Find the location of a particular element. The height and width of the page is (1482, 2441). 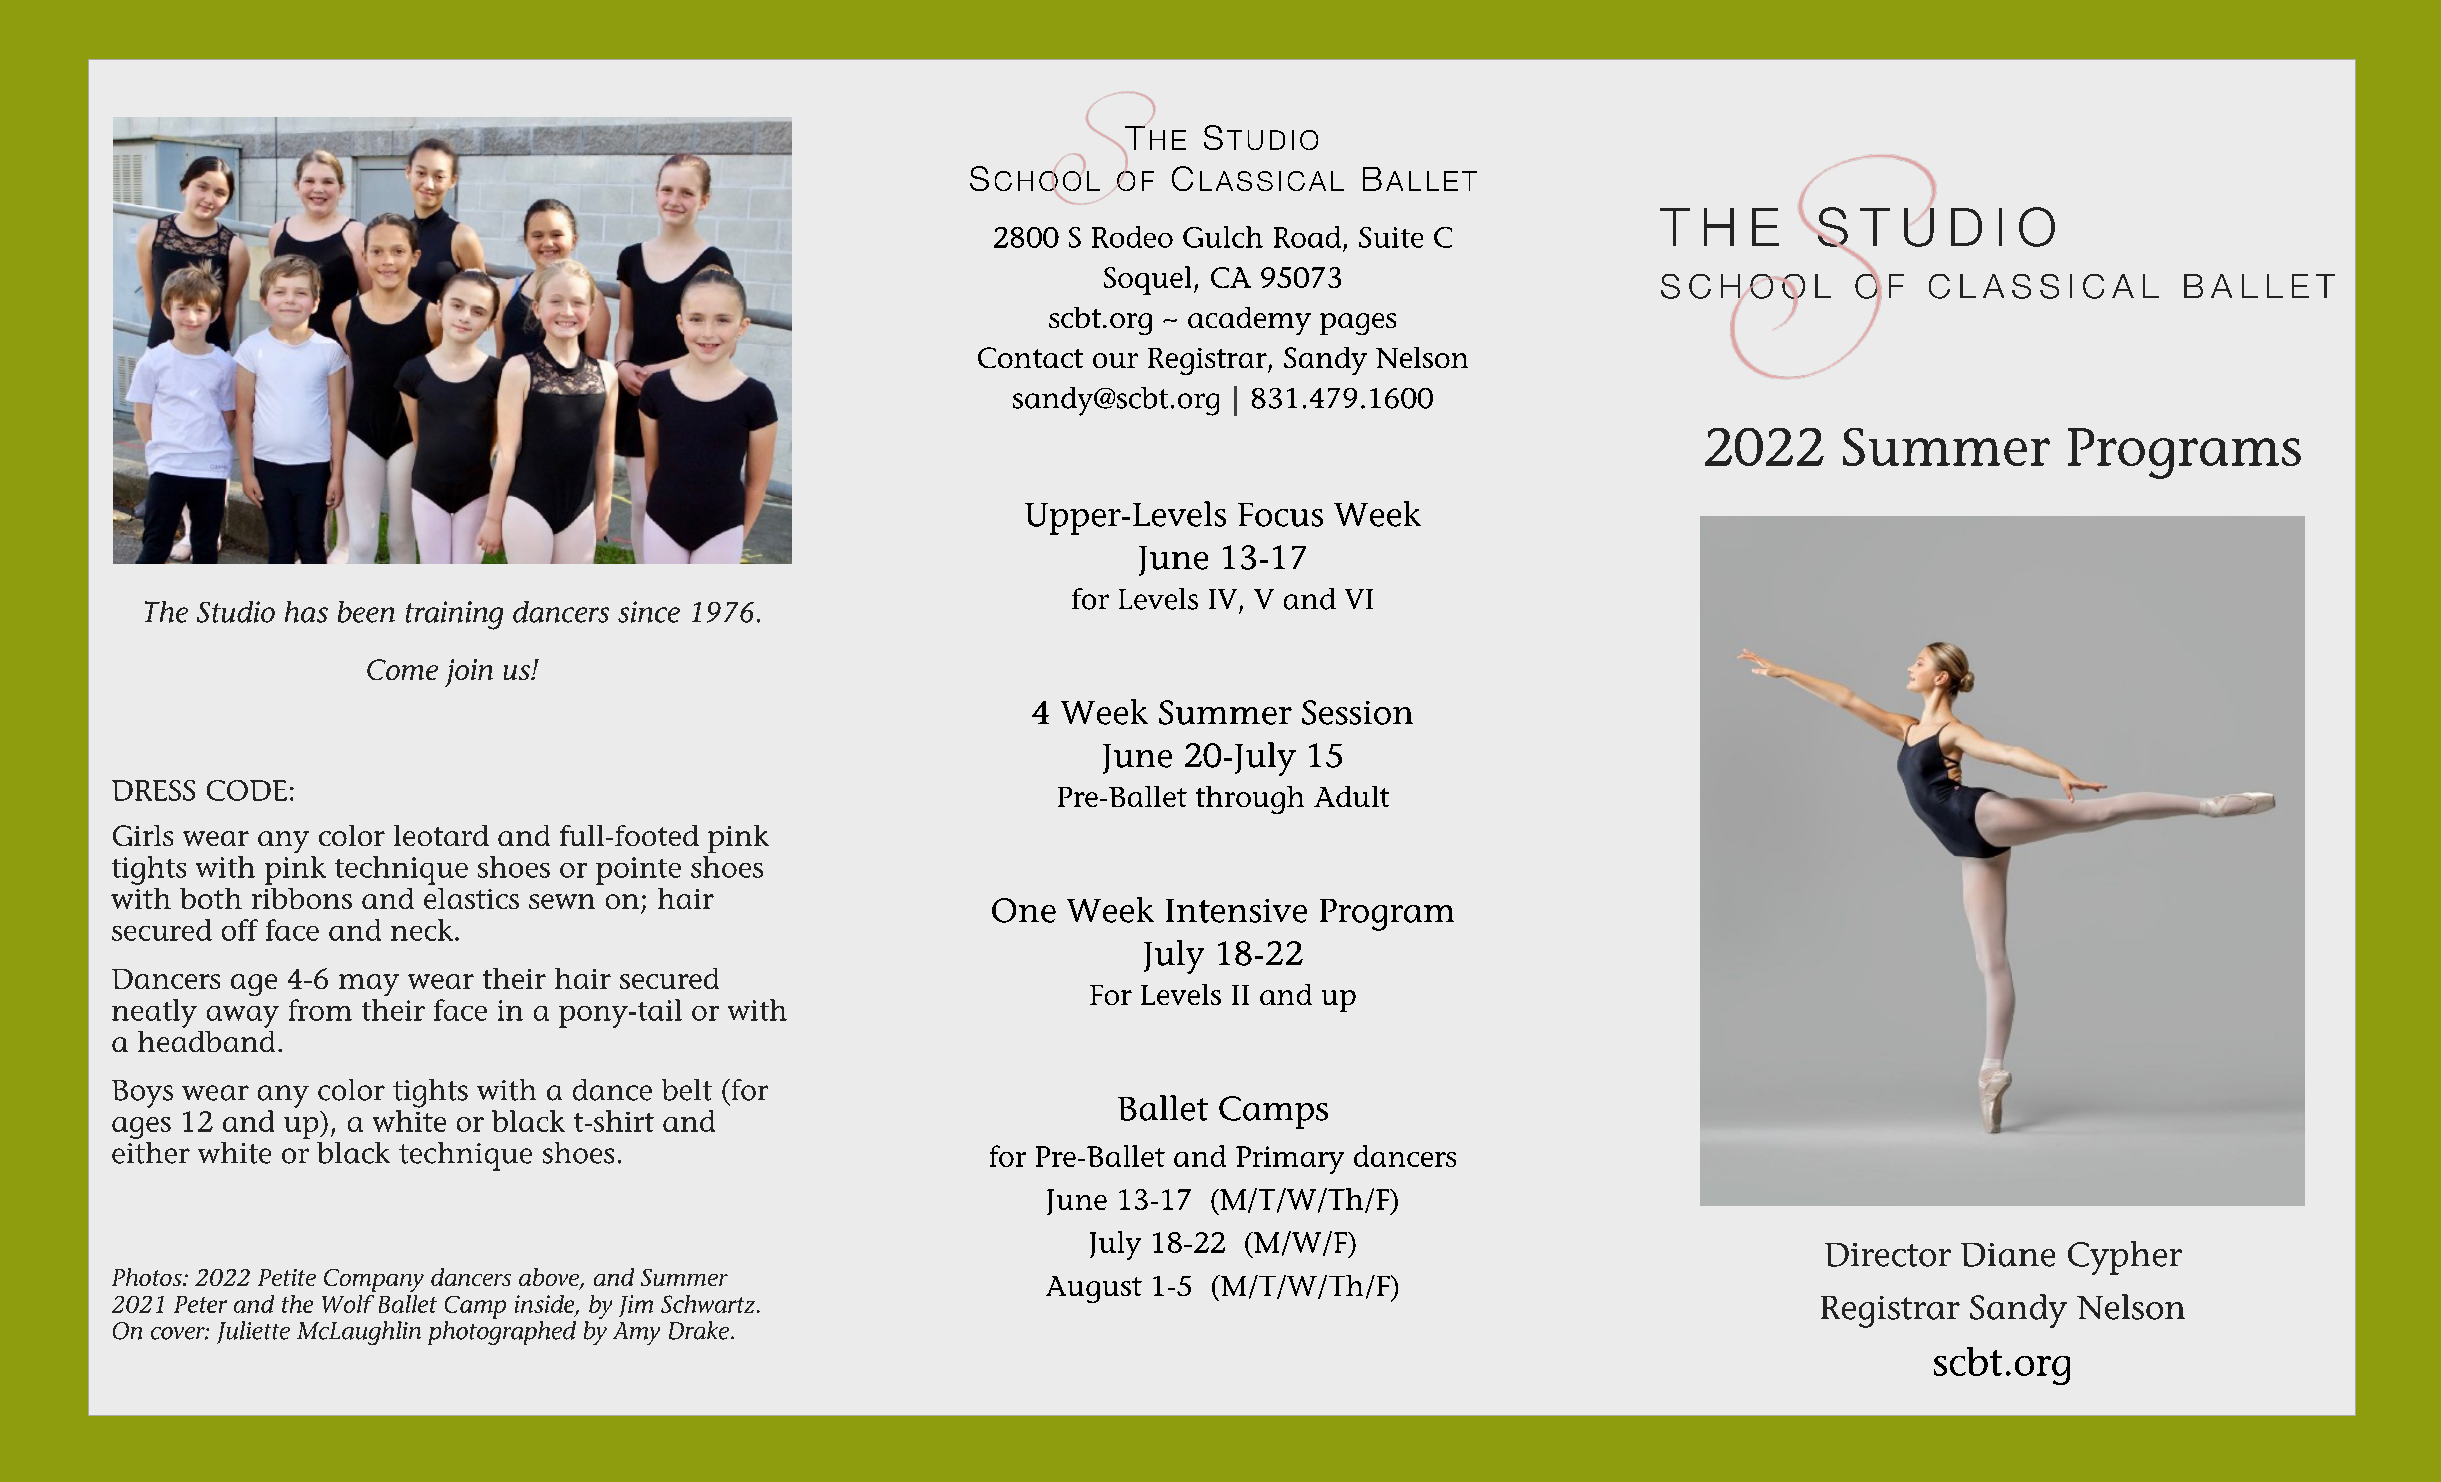

Rodeo is located at coordinates (1132, 237).
